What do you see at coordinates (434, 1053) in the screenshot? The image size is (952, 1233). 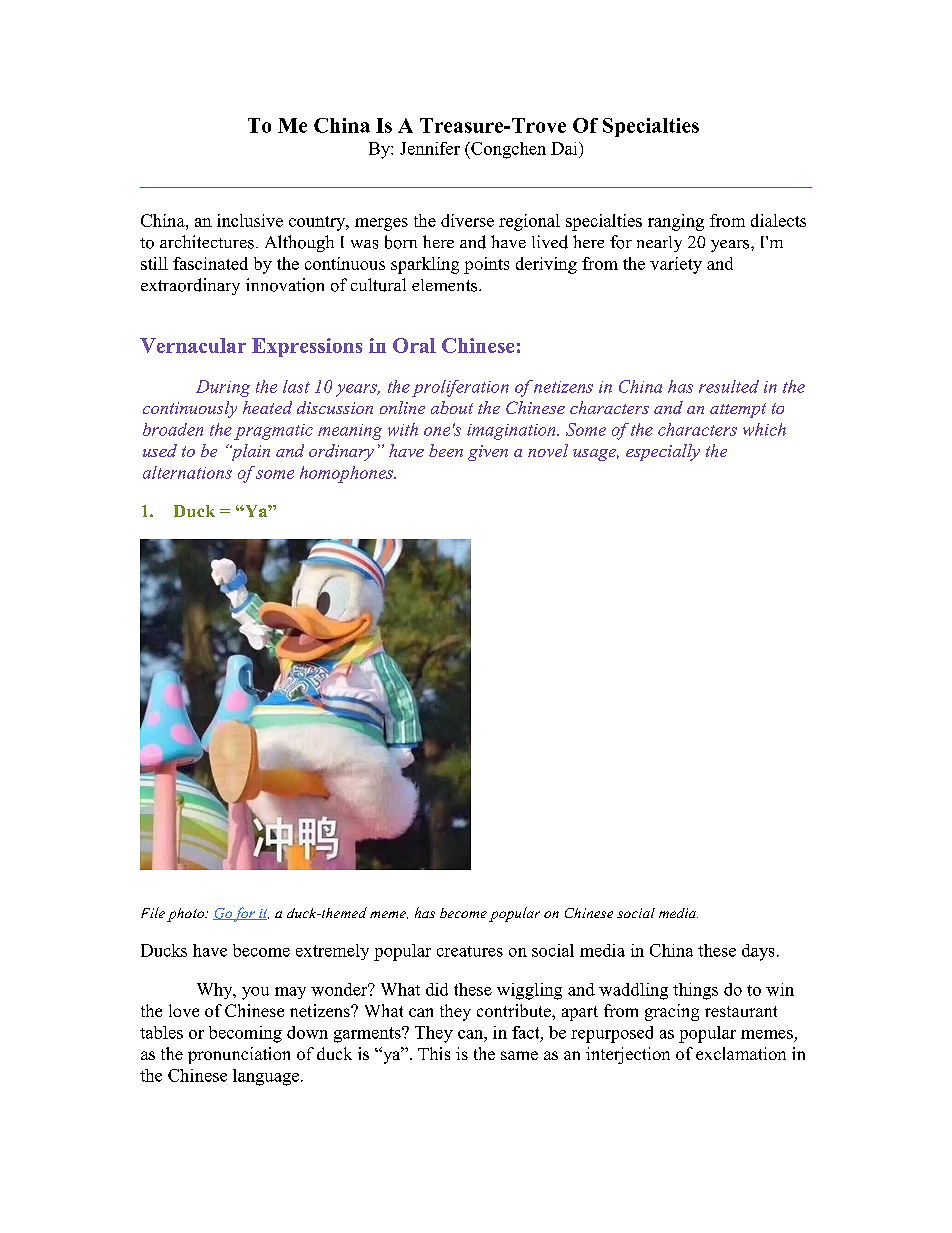 I see `This` at bounding box center [434, 1053].
